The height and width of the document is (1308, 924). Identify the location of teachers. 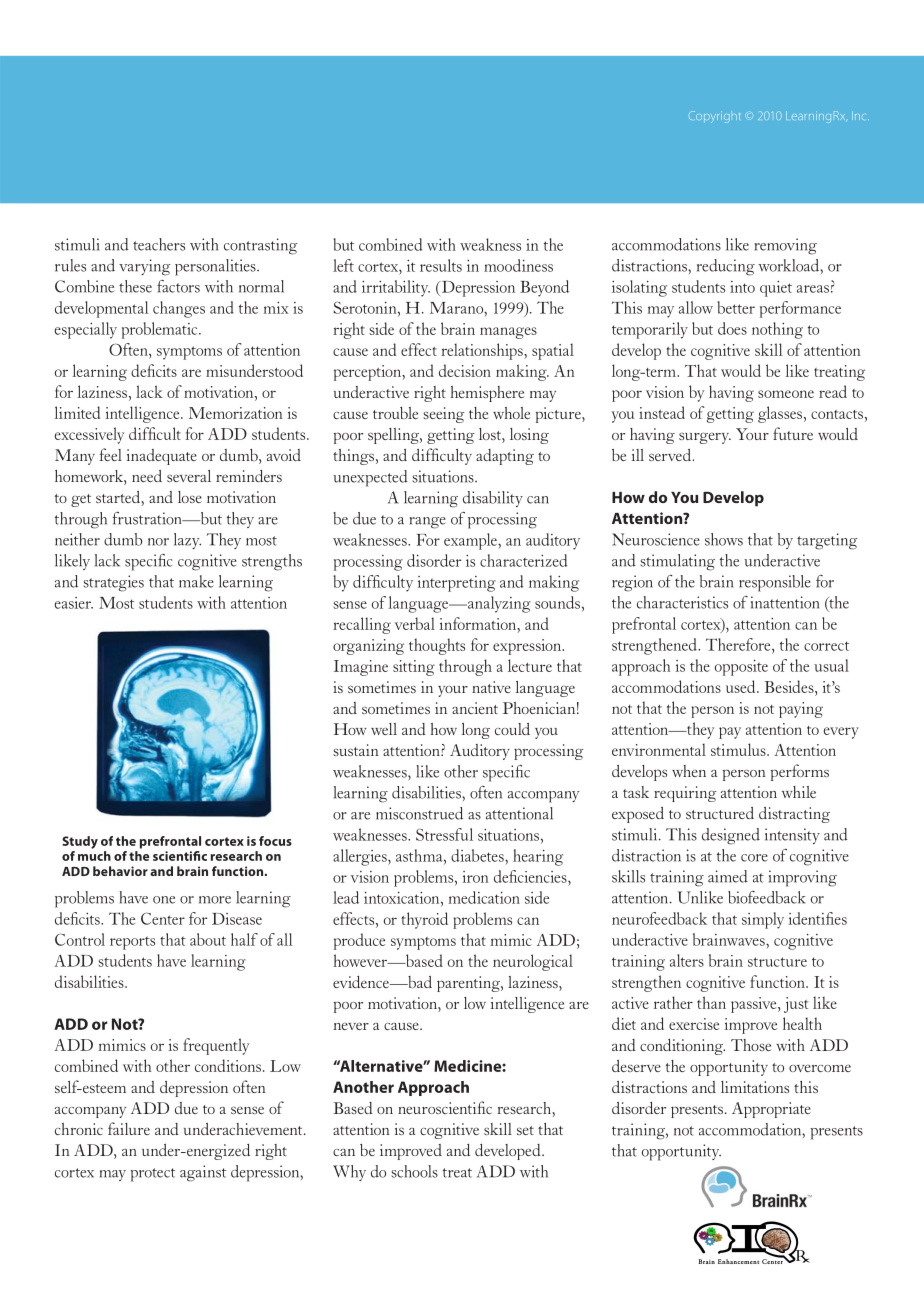
(159, 244).
